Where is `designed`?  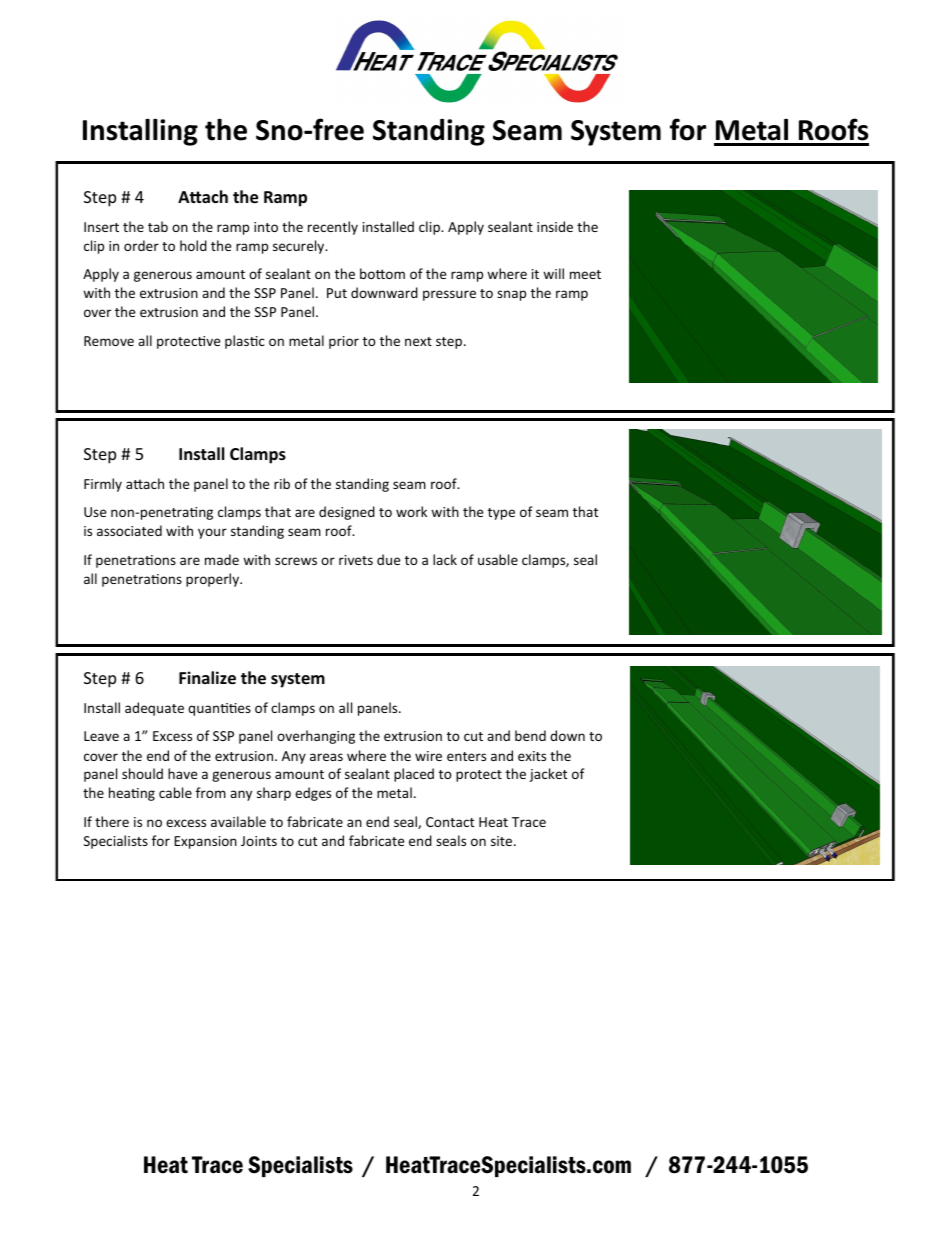 designed is located at coordinates (347, 513).
